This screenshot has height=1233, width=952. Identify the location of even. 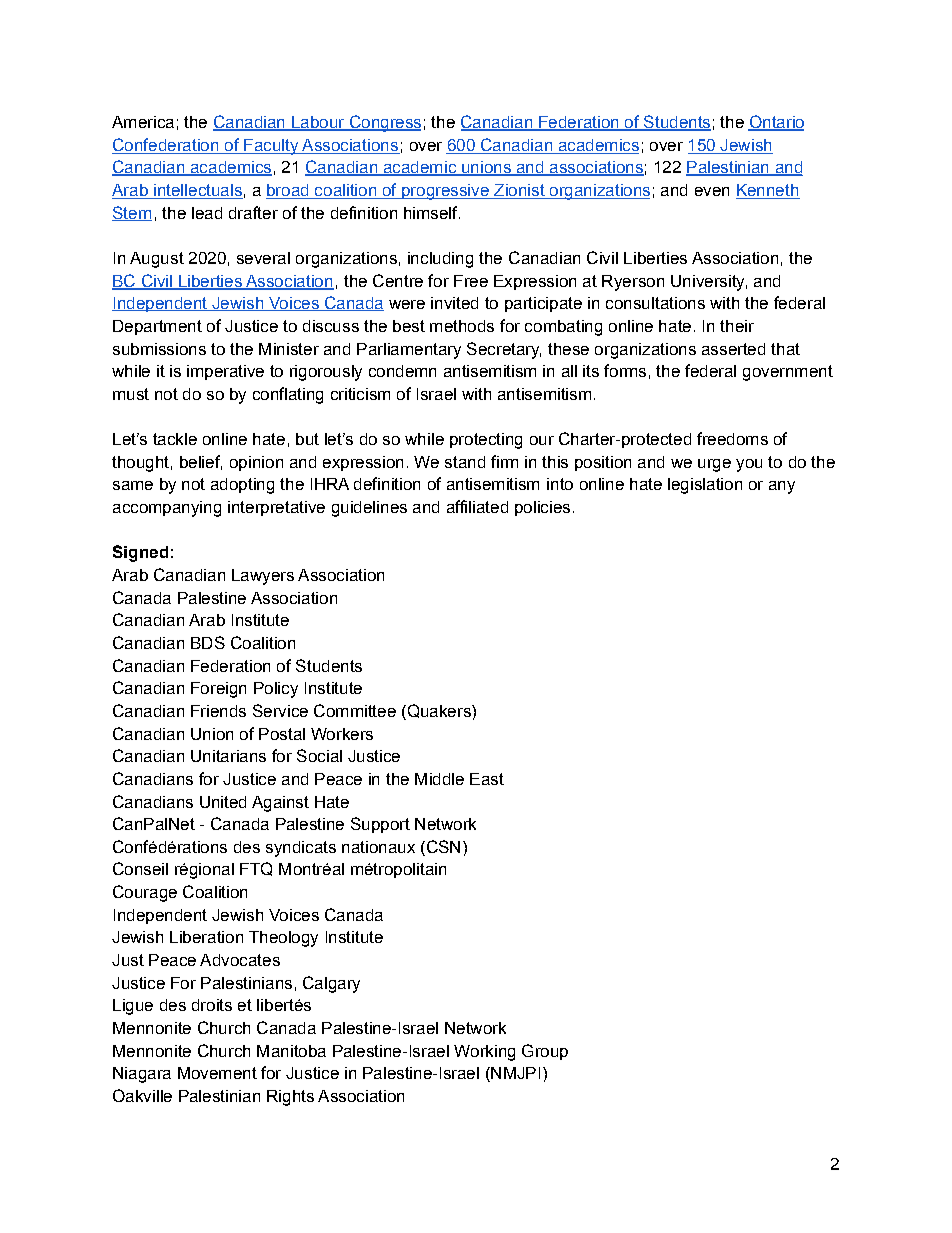
(712, 191).
